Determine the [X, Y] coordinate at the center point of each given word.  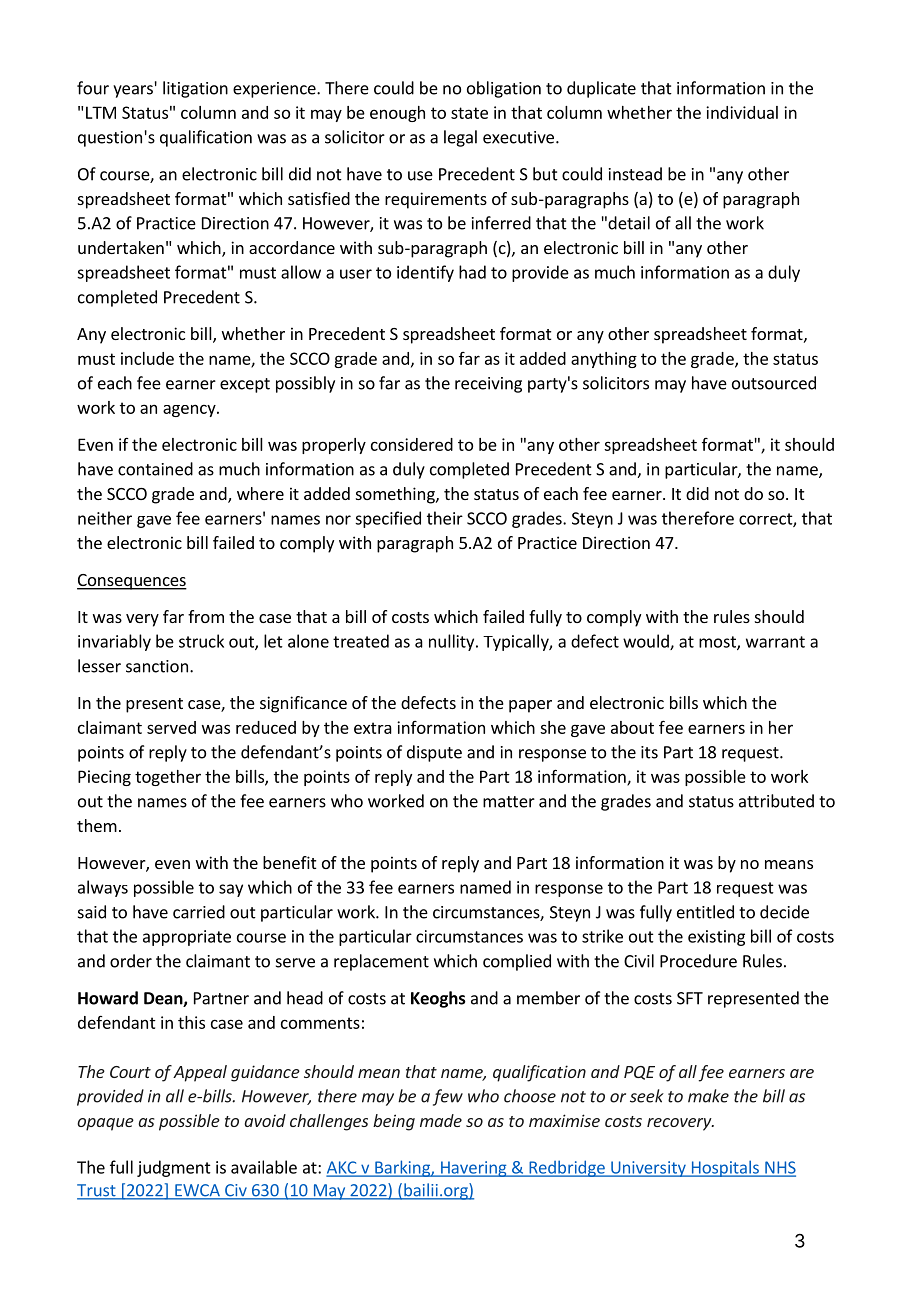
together [168, 778]
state [469, 113]
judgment [174, 1168]
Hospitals [725, 1168]
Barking [402, 1168]
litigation [195, 89]
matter [509, 802]
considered [412, 444]
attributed [776, 801]
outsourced [774, 383]
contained [155, 469]
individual [742, 112]
